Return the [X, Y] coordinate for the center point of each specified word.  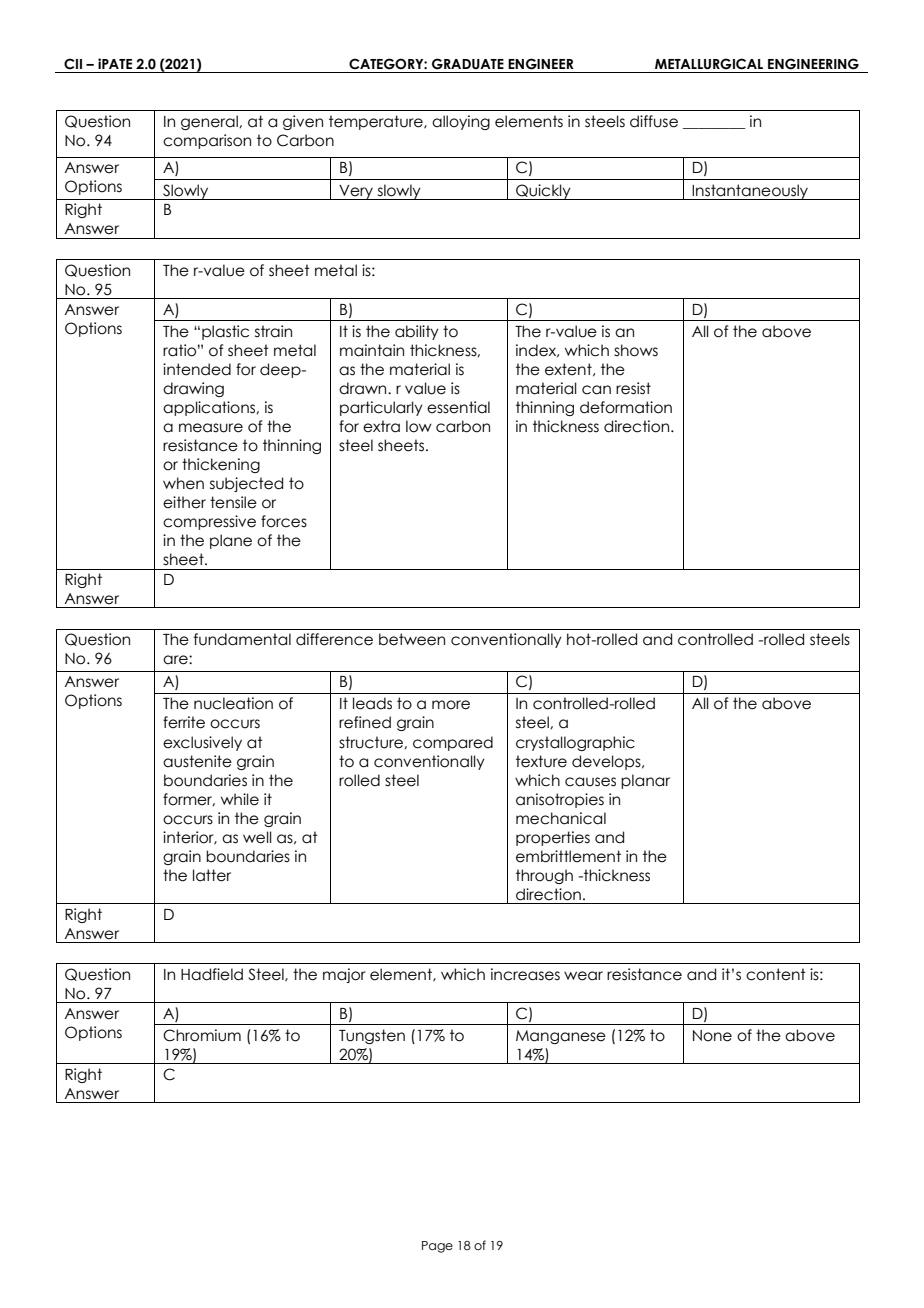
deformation [626, 407]
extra [381, 426]
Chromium [202, 1035]
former [189, 800]
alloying [461, 122]
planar [645, 781]
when [183, 483]
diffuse [654, 121]
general [210, 122]
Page [437, 1247]
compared [453, 743]
